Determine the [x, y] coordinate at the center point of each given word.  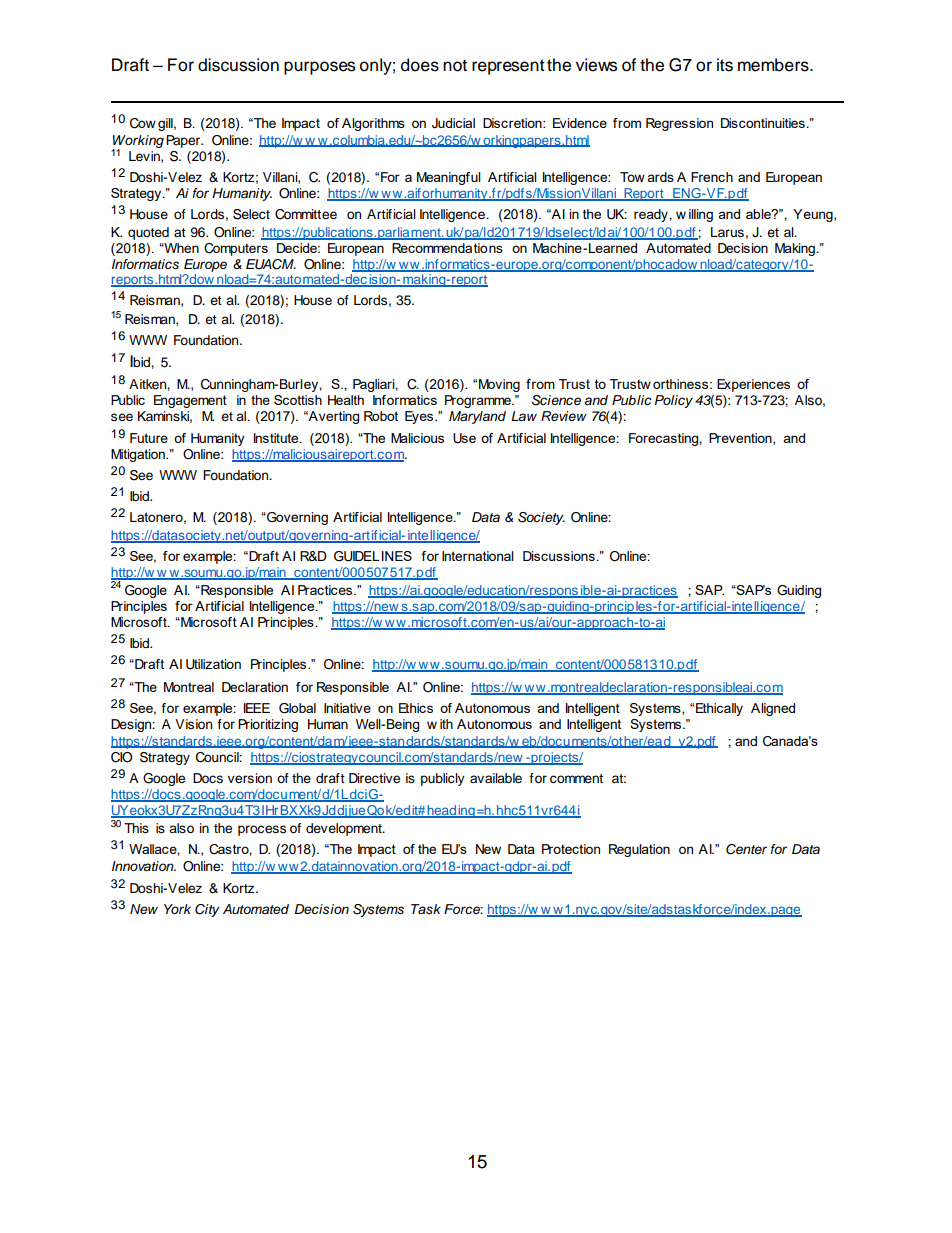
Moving [499, 385]
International [478, 556]
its [725, 65]
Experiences [753, 385]
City [207, 910]
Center [746, 849]
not [455, 65]
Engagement [190, 401]
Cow [143, 123]
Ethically [719, 709]
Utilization [213, 664]
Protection [571, 849]
